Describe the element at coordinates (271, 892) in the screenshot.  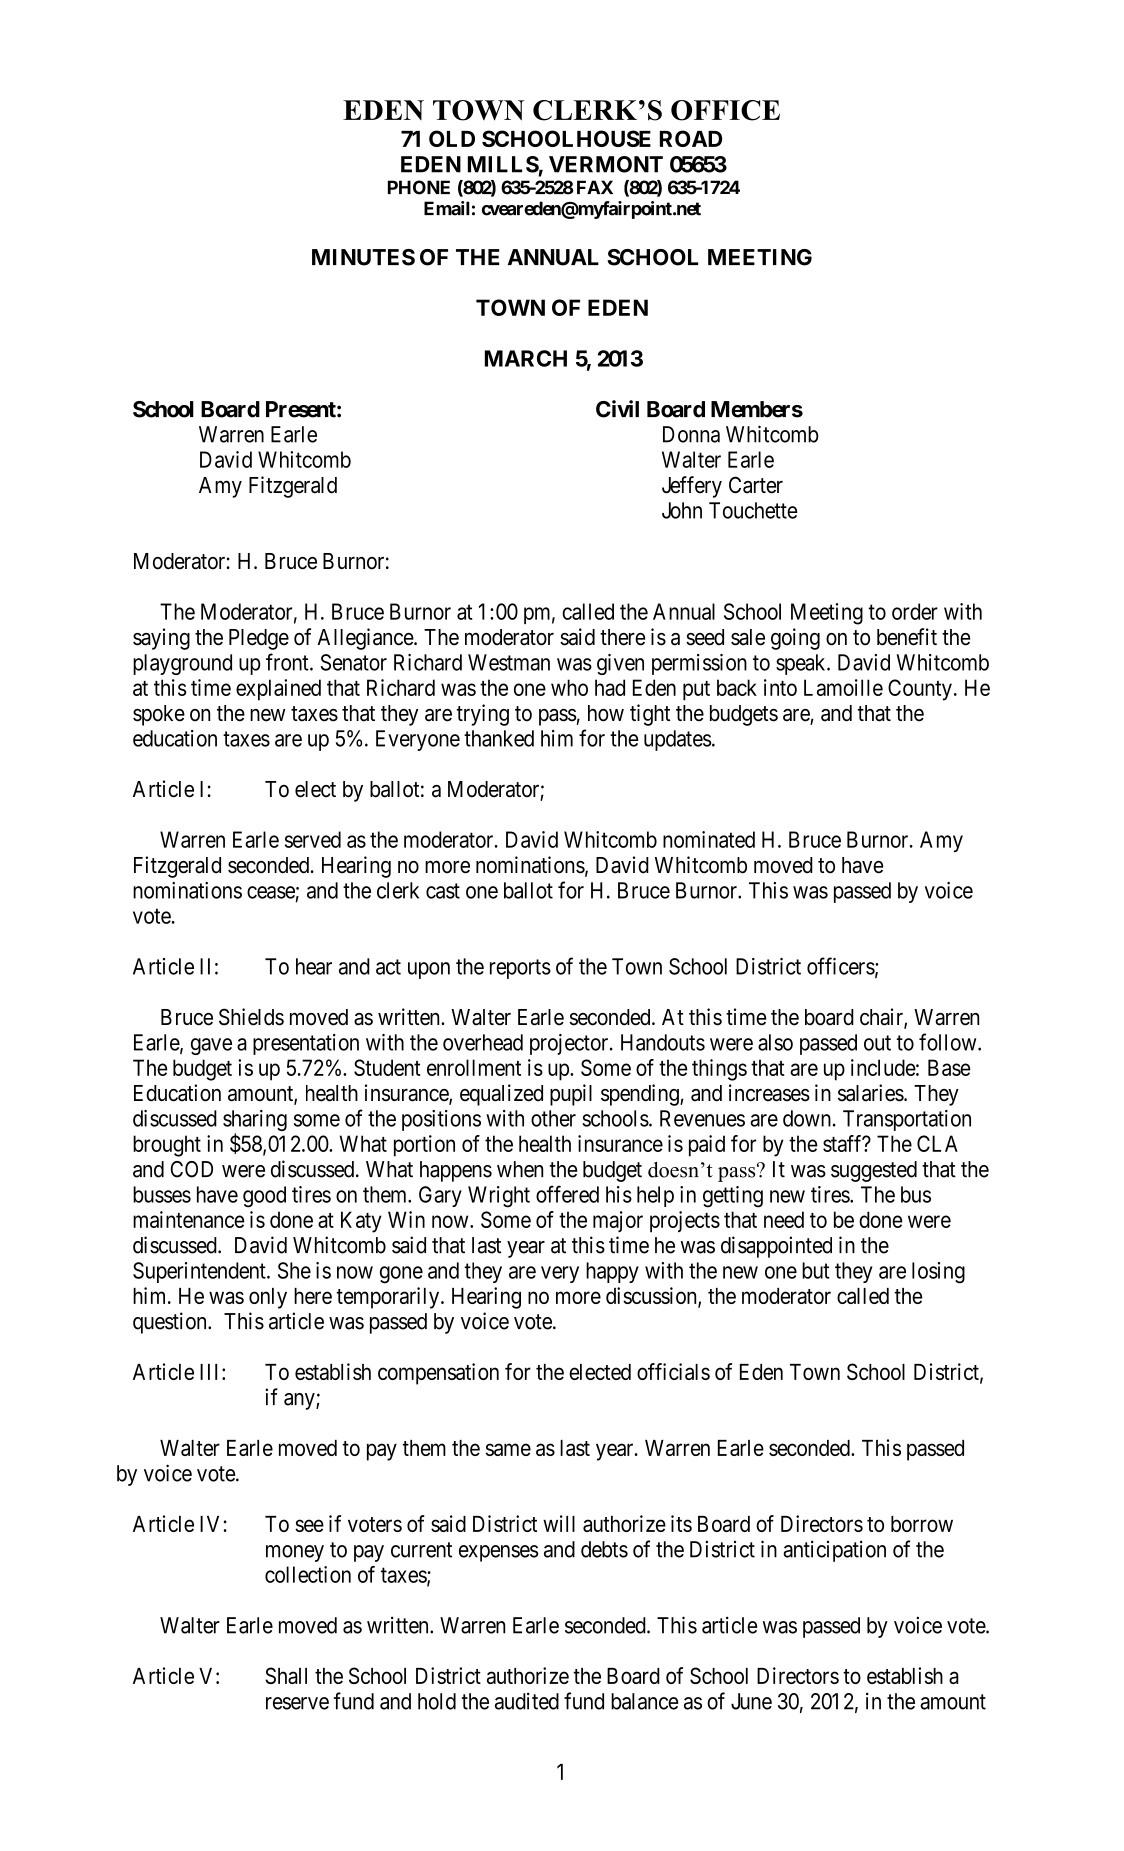
I see `cease` at that location.
